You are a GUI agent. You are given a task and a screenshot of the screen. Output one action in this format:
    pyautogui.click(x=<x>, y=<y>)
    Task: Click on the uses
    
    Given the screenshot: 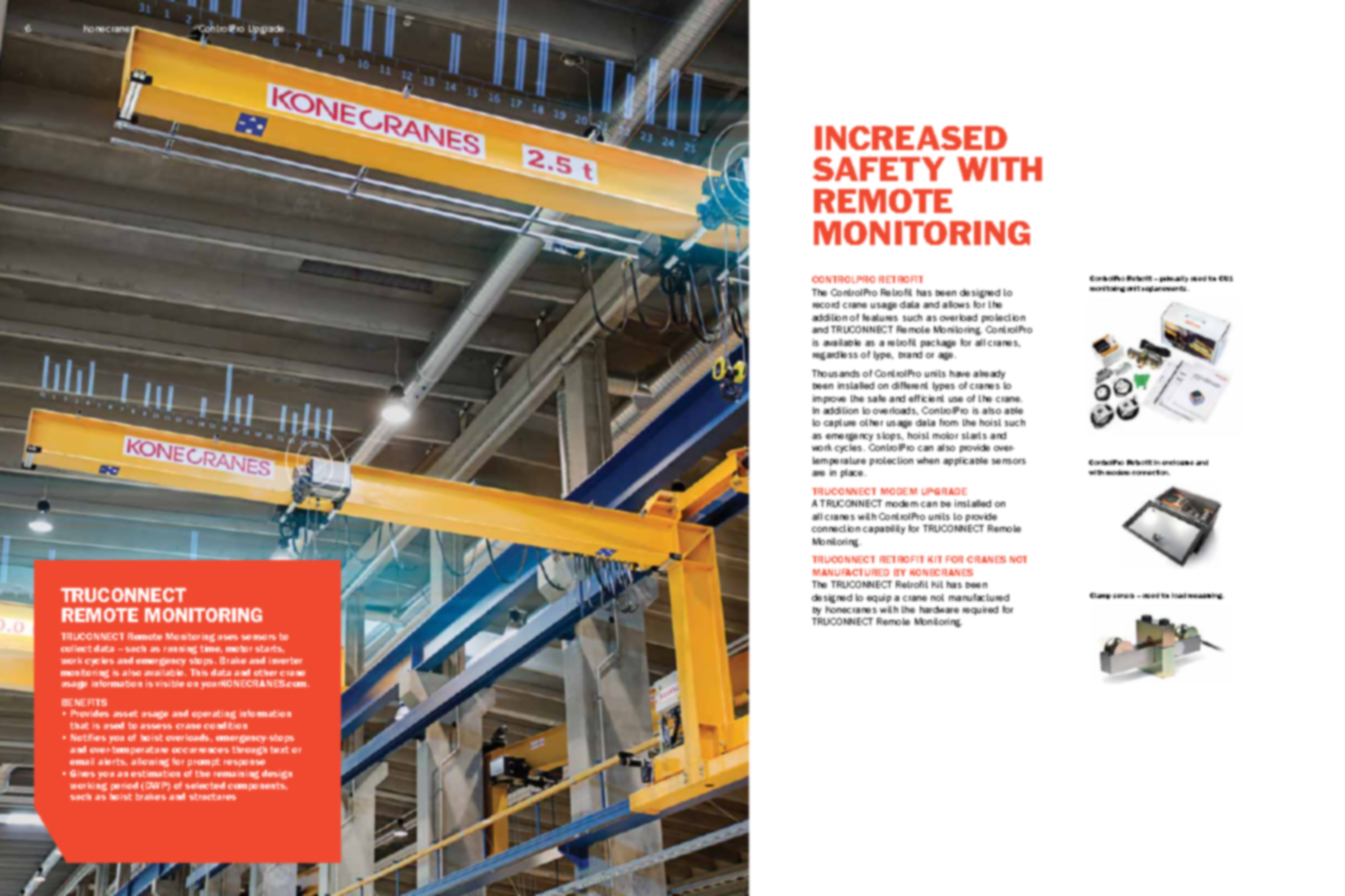 What is the action you would take?
    pyautogui.click(x=228, y=637)
